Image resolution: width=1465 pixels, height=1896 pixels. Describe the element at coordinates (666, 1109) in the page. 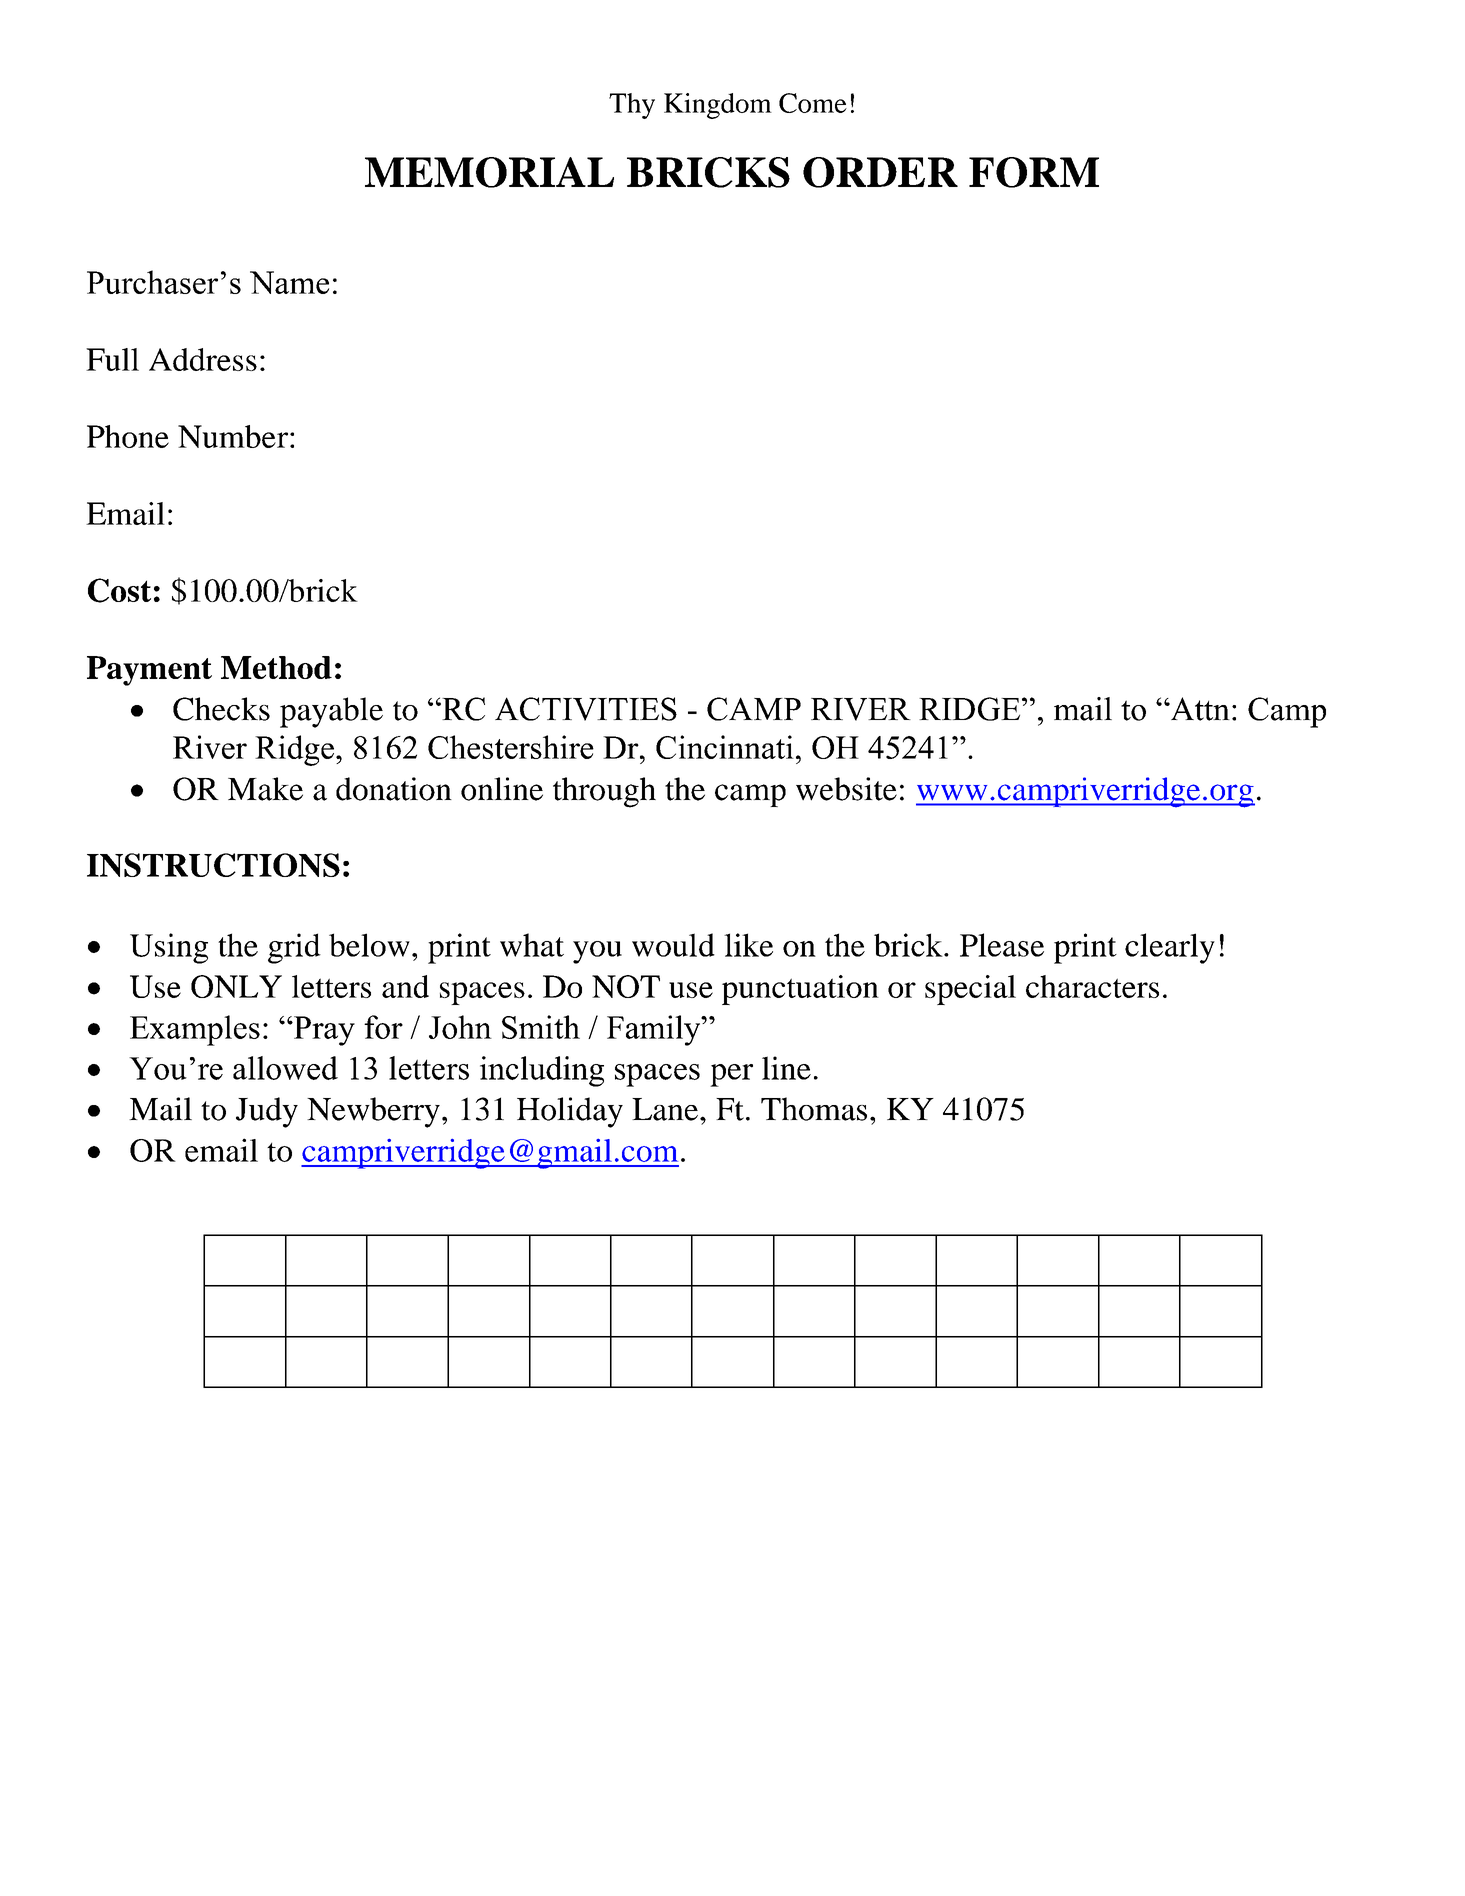

I see `Lane` at that location.
